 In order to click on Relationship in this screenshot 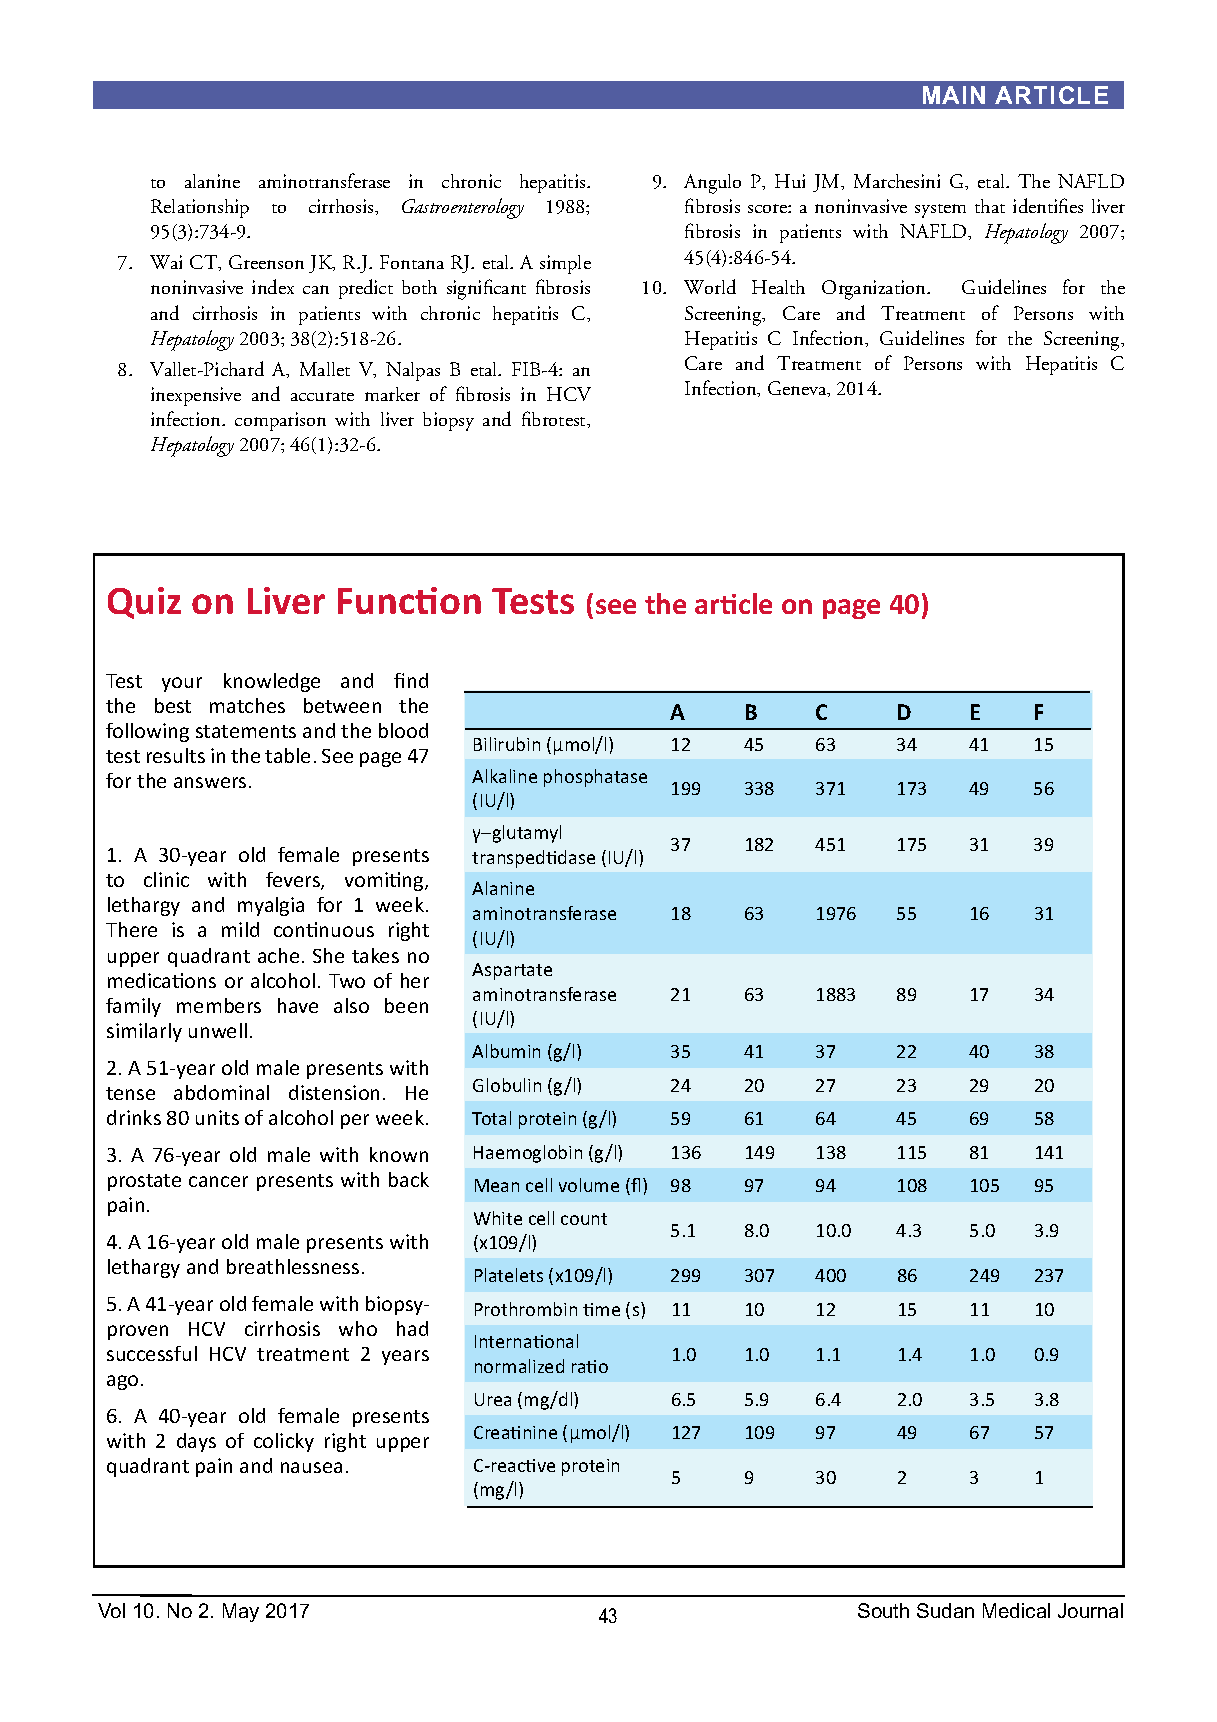, I will do `click(200, 208)`.
